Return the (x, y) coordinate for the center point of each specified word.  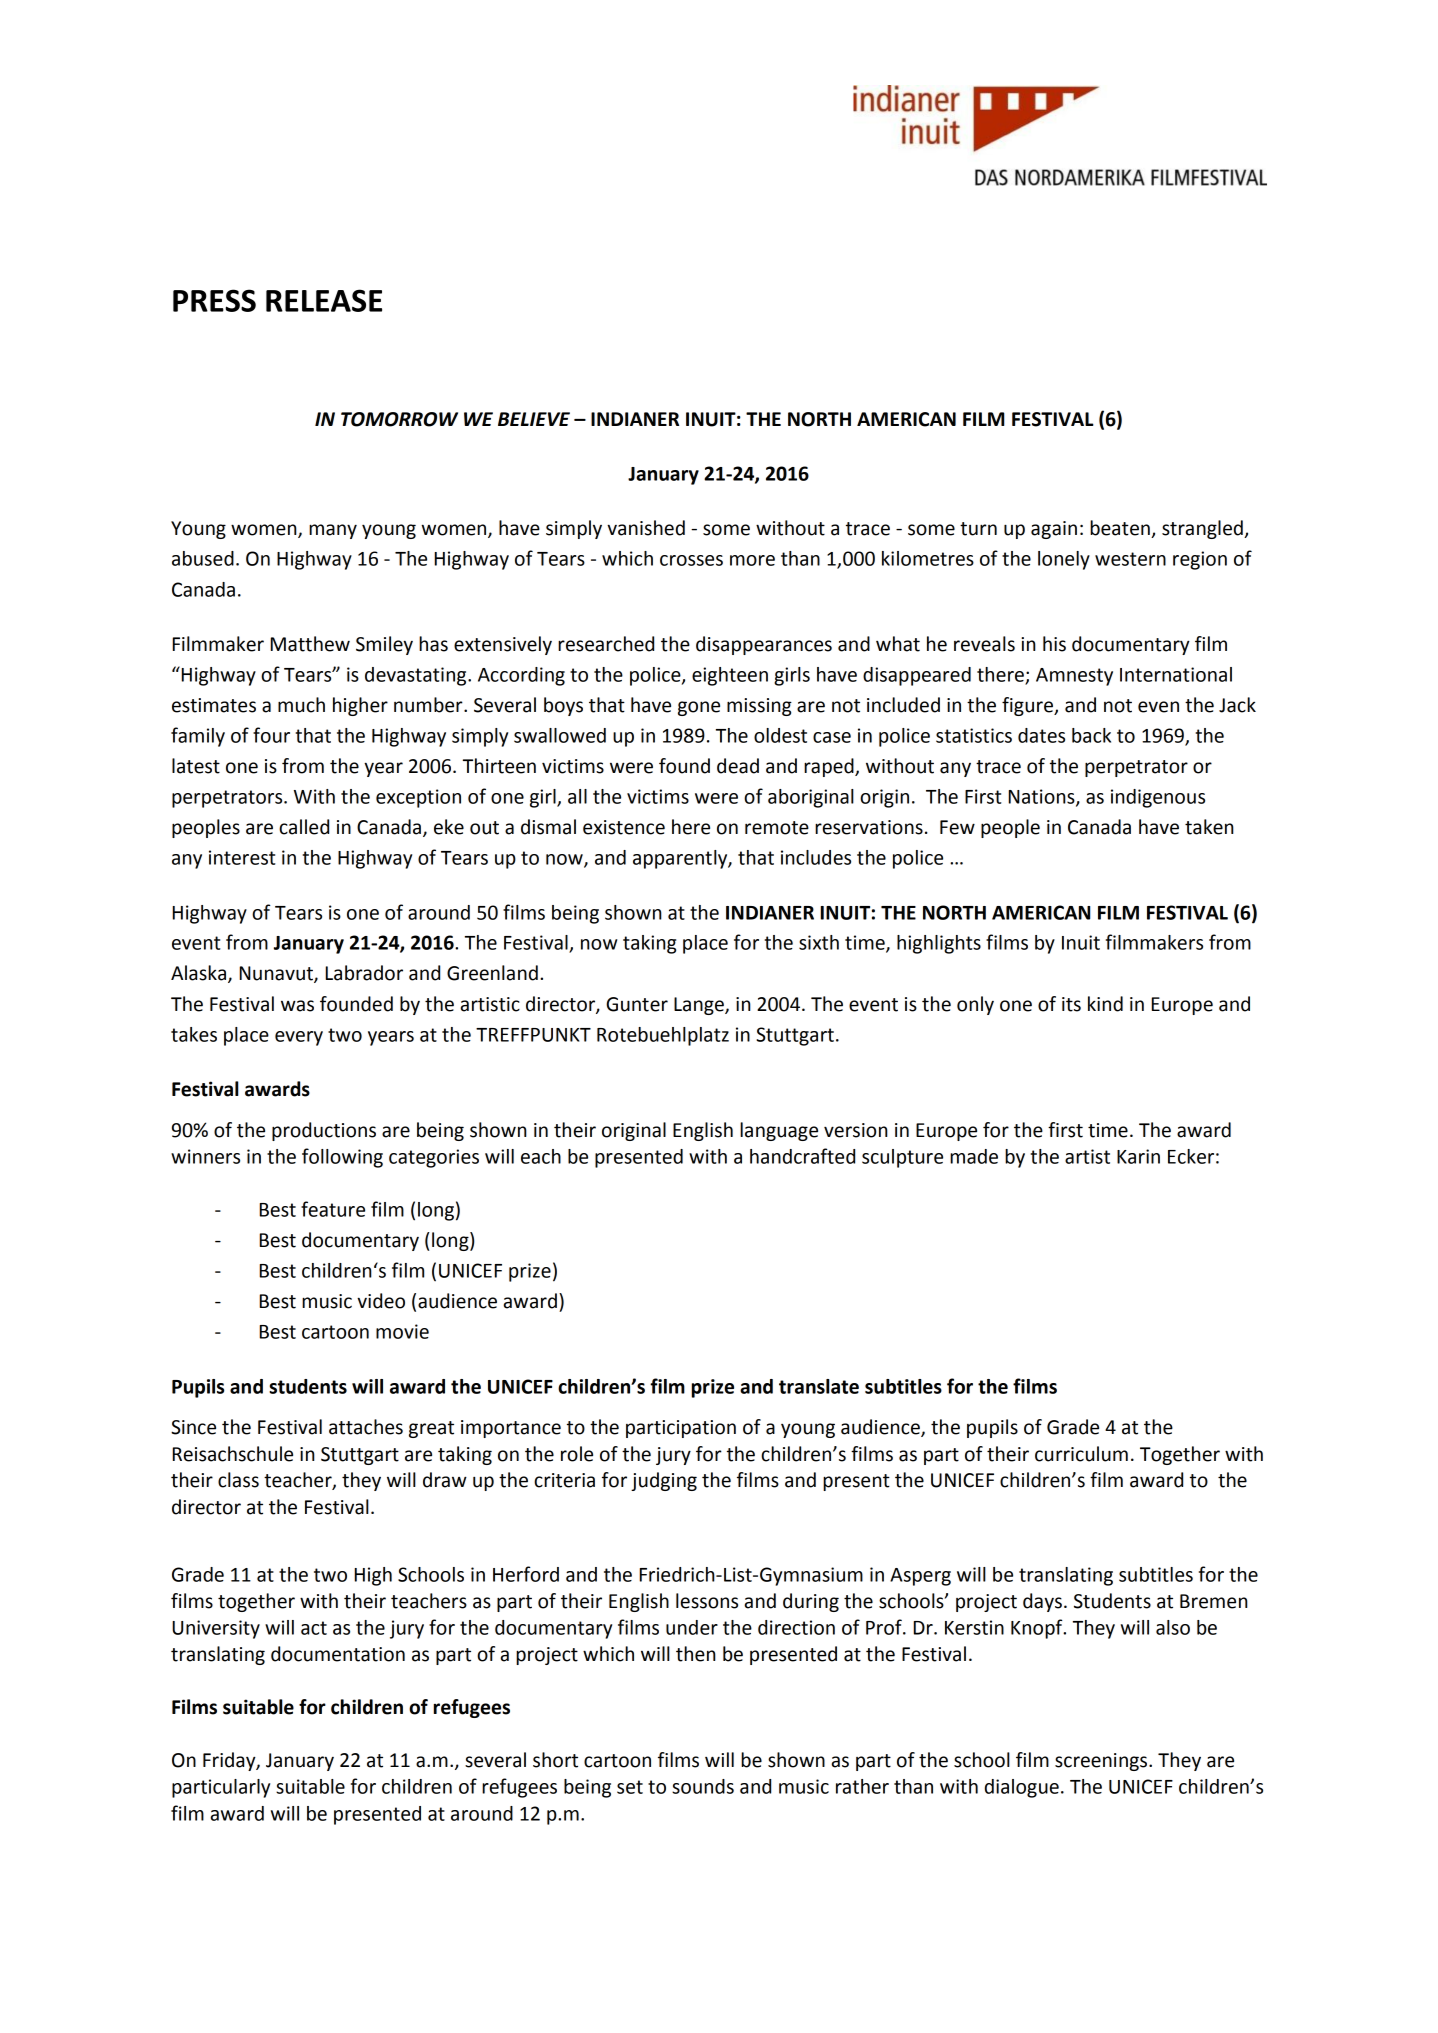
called (304, 827)
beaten (1121, 529)
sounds (703, 1786)
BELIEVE (534, 419)
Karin (1138, 1156)
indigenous (1158, 798)
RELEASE (324, 300)
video (381, 1301)
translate (819, 1386)
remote (777, 828)
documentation (338, 1654)
